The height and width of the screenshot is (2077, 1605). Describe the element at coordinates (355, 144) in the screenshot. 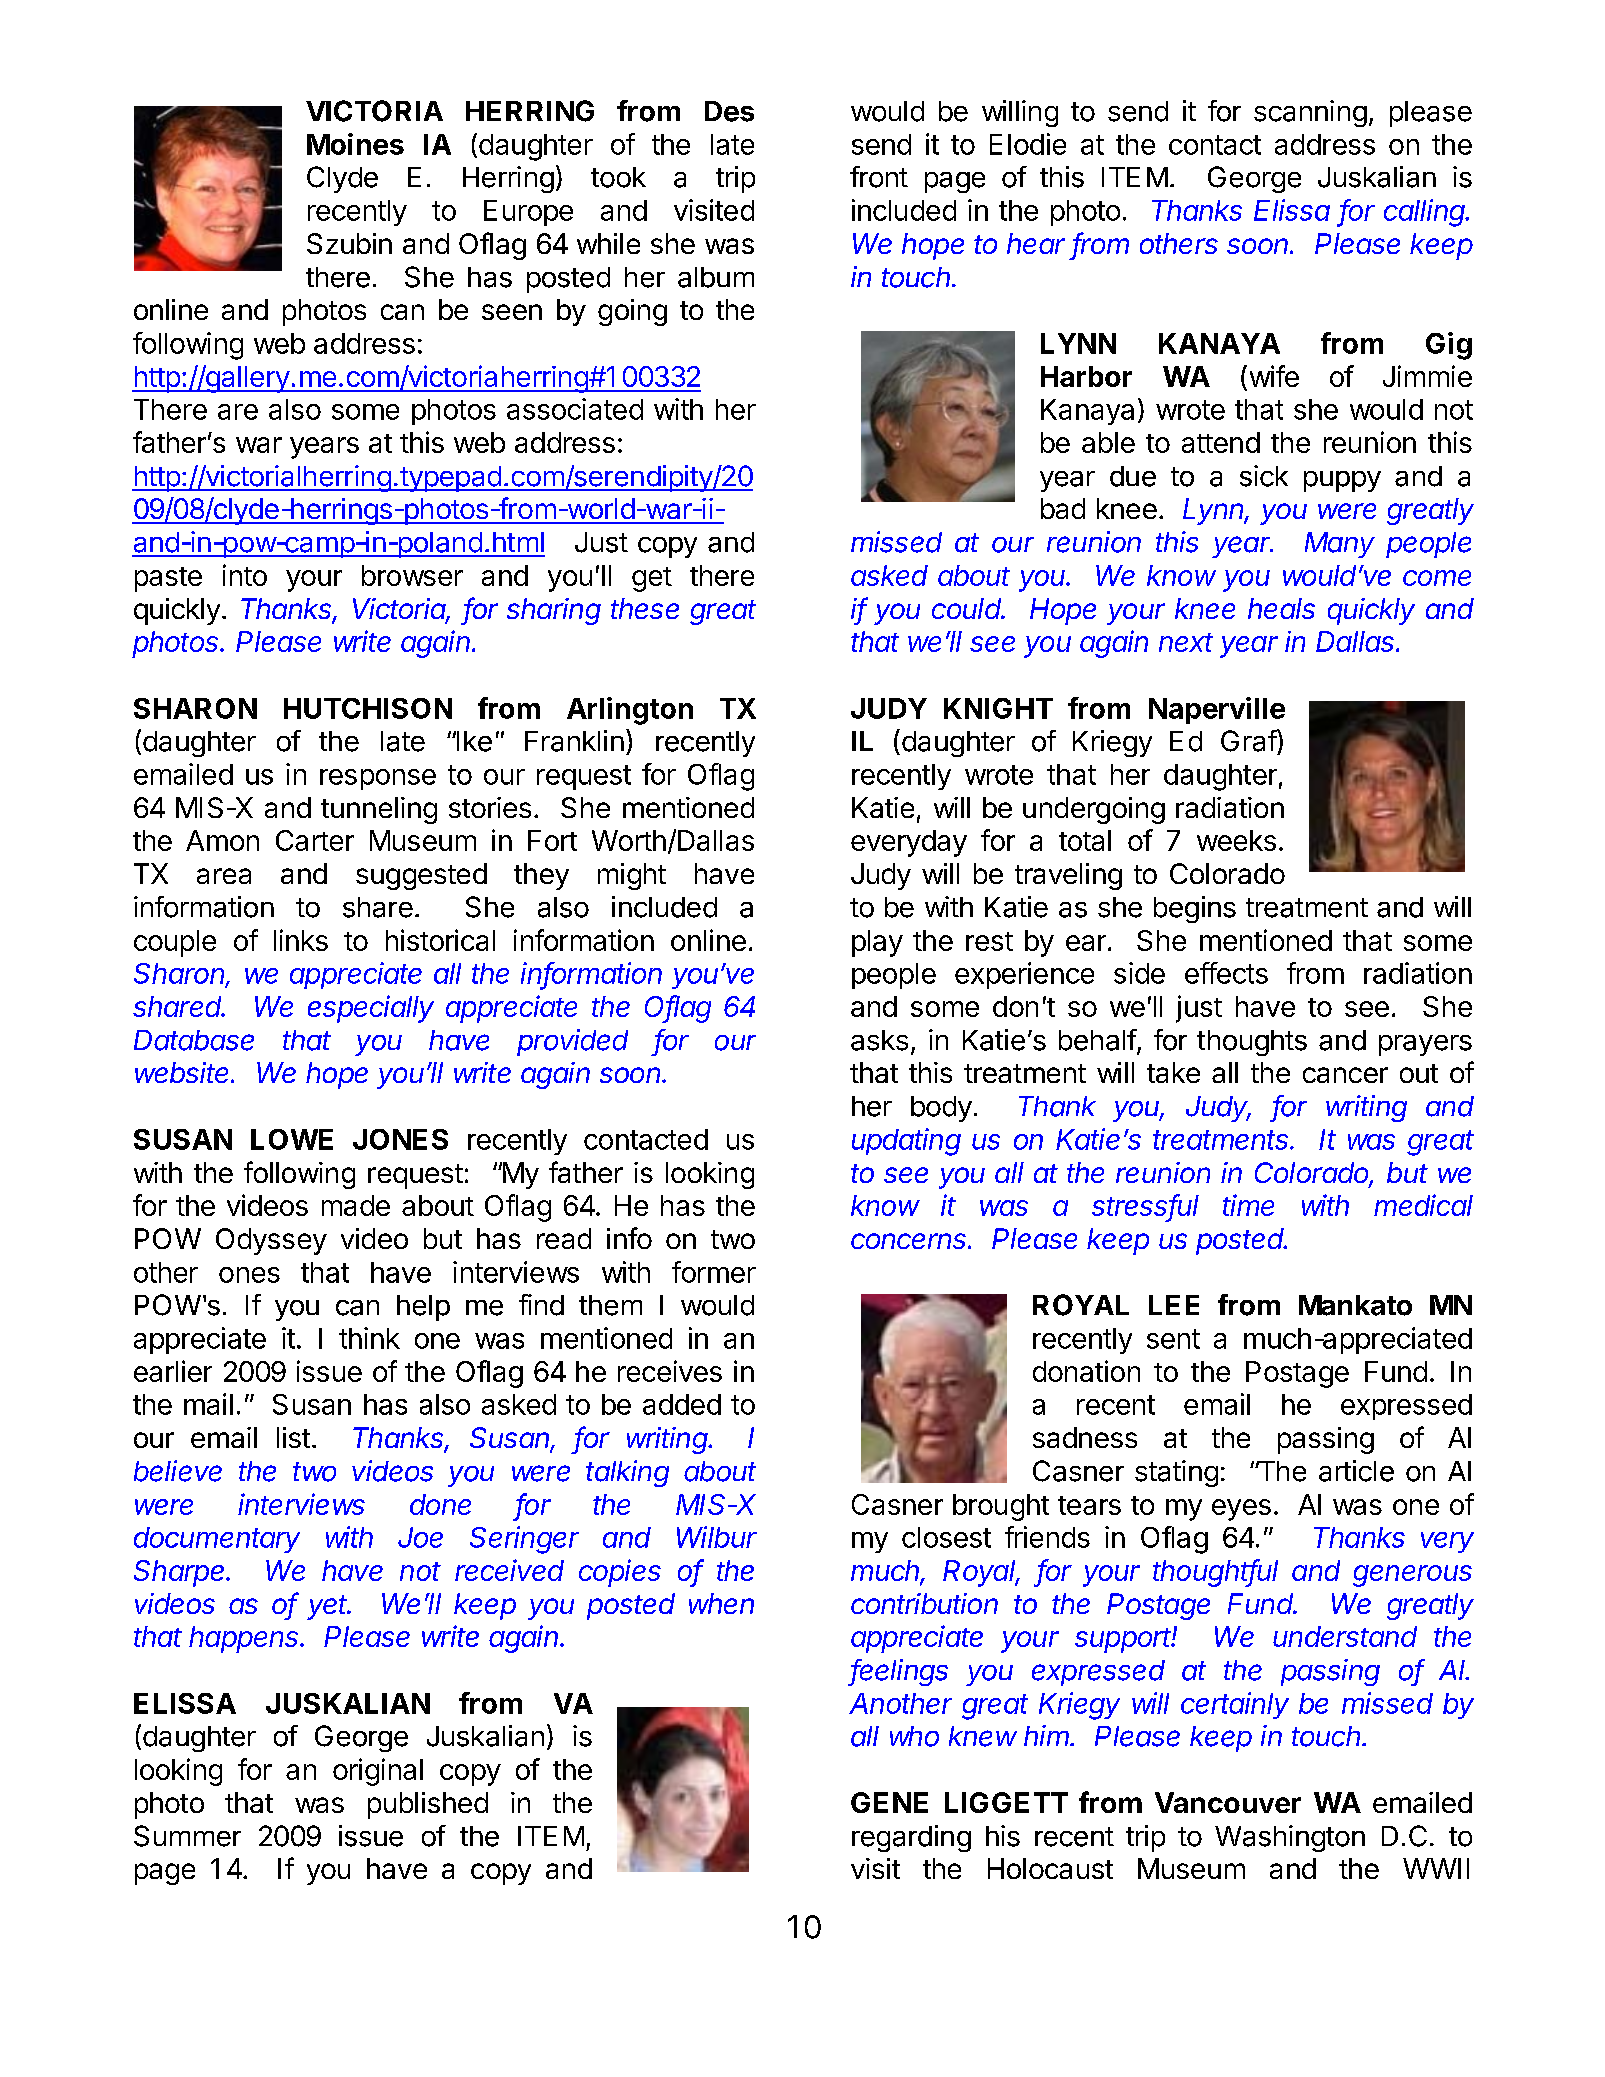

I see `Moines` at that location.
